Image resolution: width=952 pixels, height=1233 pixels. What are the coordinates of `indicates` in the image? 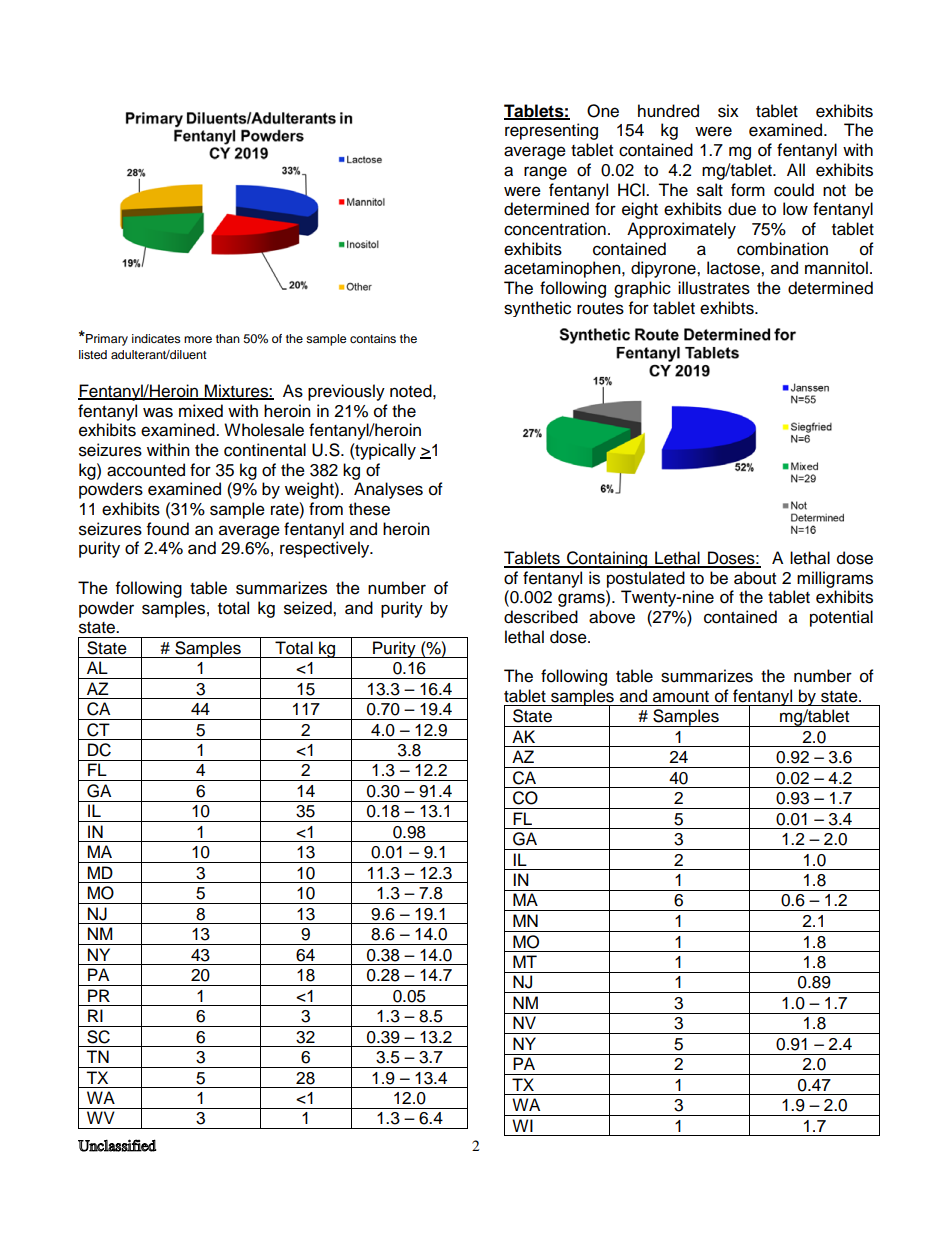 It's located at (156, 338).
